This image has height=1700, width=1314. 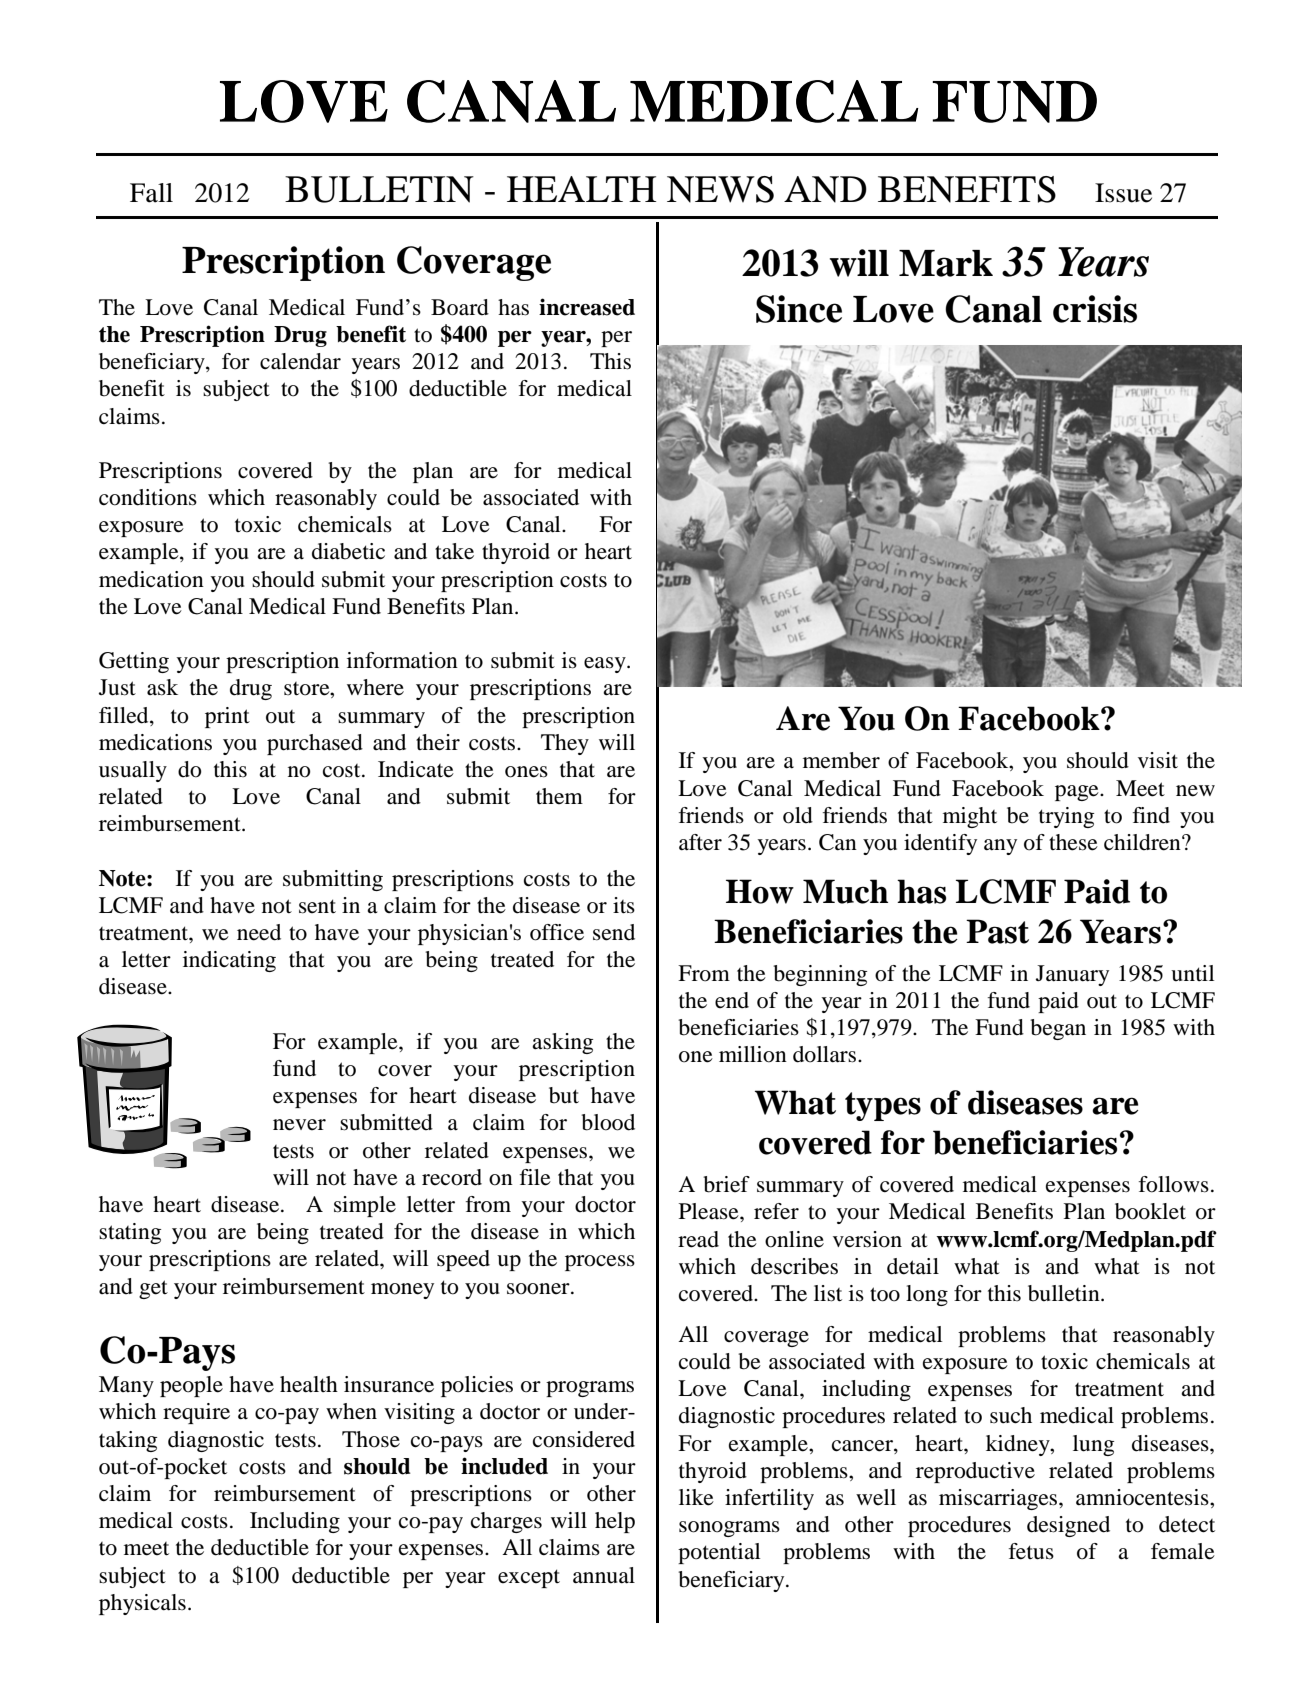 I want to click on page, so click(x=1078, y=793).
